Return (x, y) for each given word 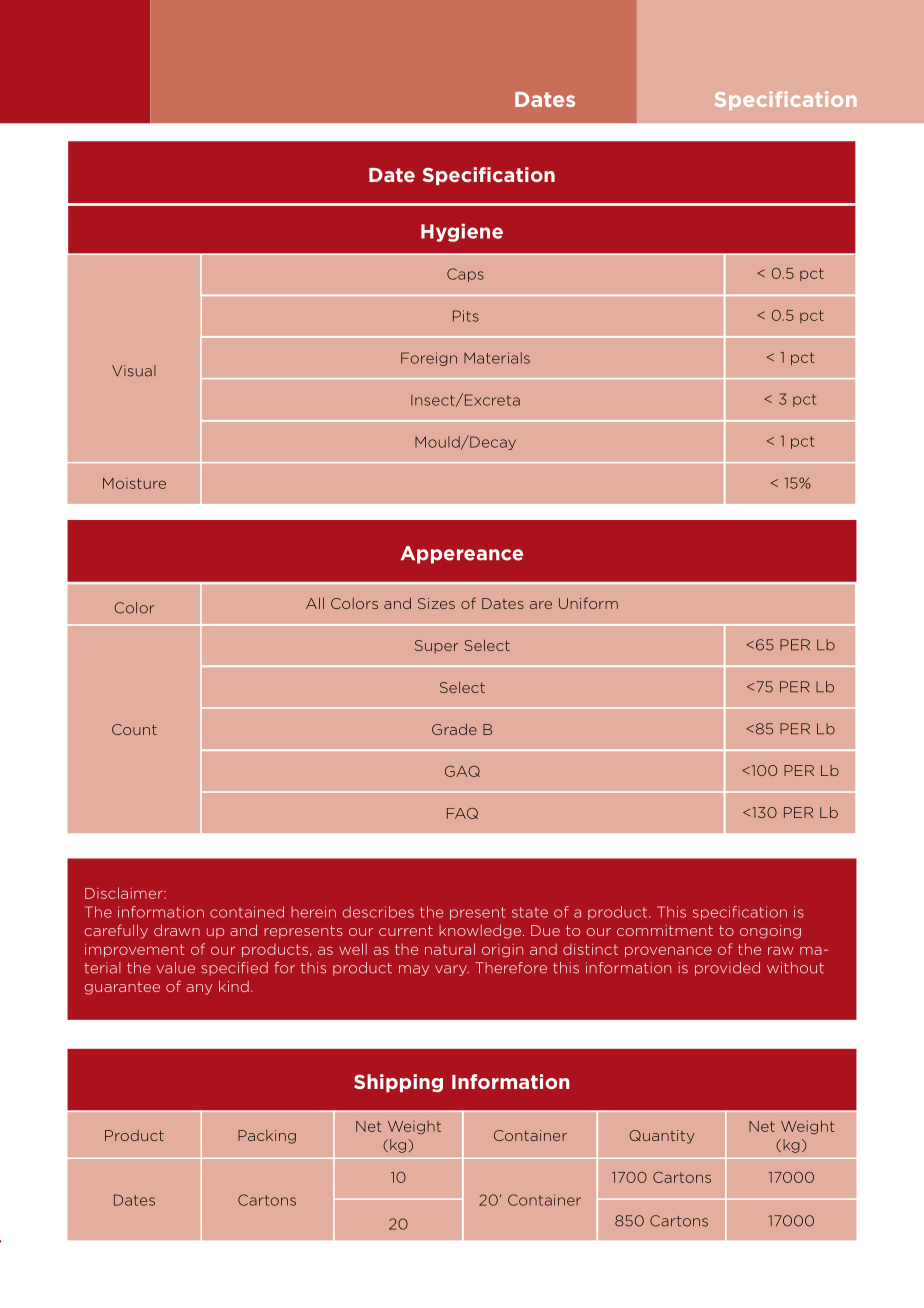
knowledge (480, 932)
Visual (134, 371)
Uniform (588, 603)
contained (247, 912)
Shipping (398, 1083)
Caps (465, 275)
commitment (665, 930)
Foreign (429, 359)
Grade (454, 729)
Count (134, 729)
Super (436, 646)
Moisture (134, 483)
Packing (267, 1137)
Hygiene (462, 233)
